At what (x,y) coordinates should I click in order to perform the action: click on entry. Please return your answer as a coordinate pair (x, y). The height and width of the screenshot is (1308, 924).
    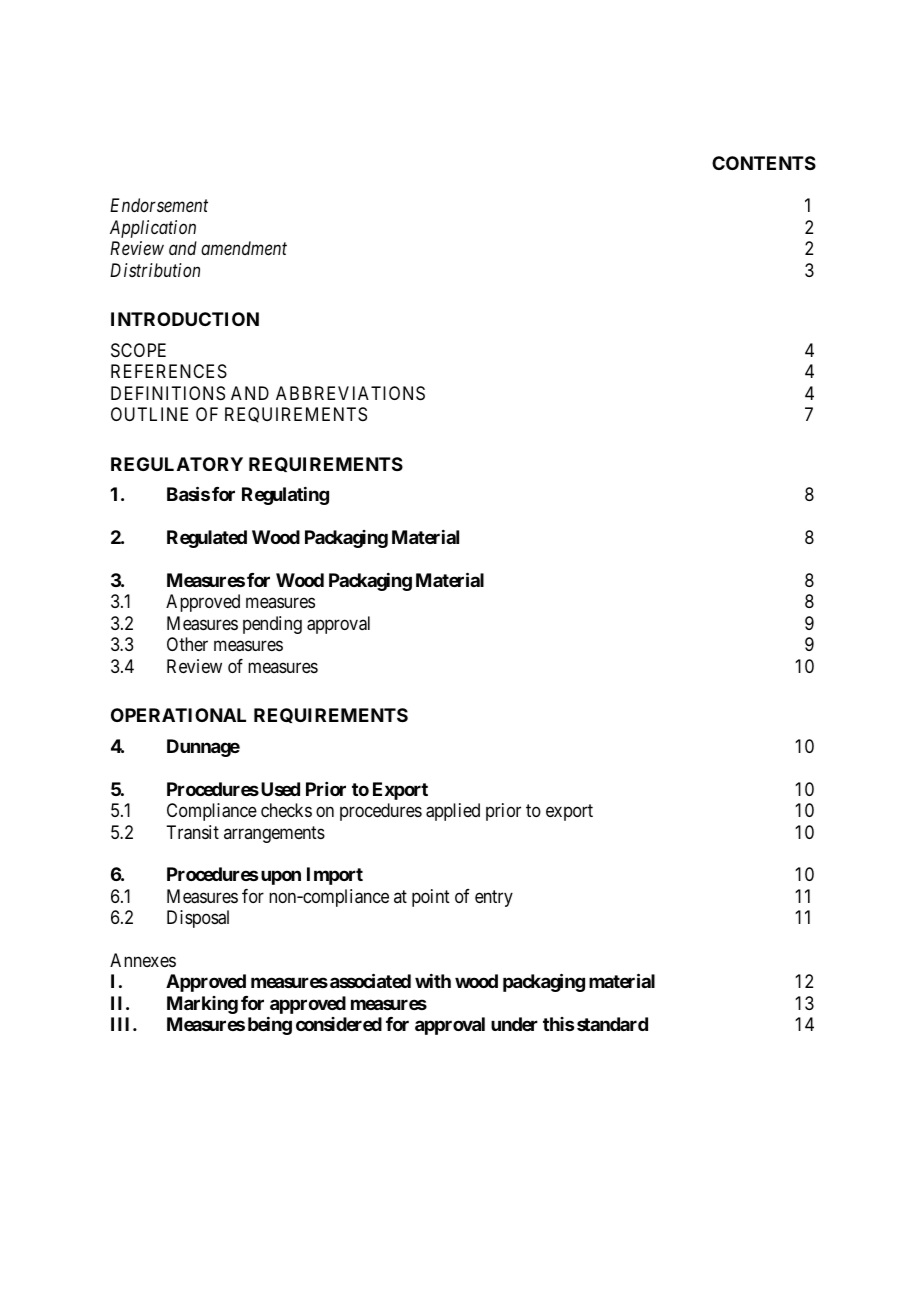
    Looking at the image, I should click on (494, 898).
